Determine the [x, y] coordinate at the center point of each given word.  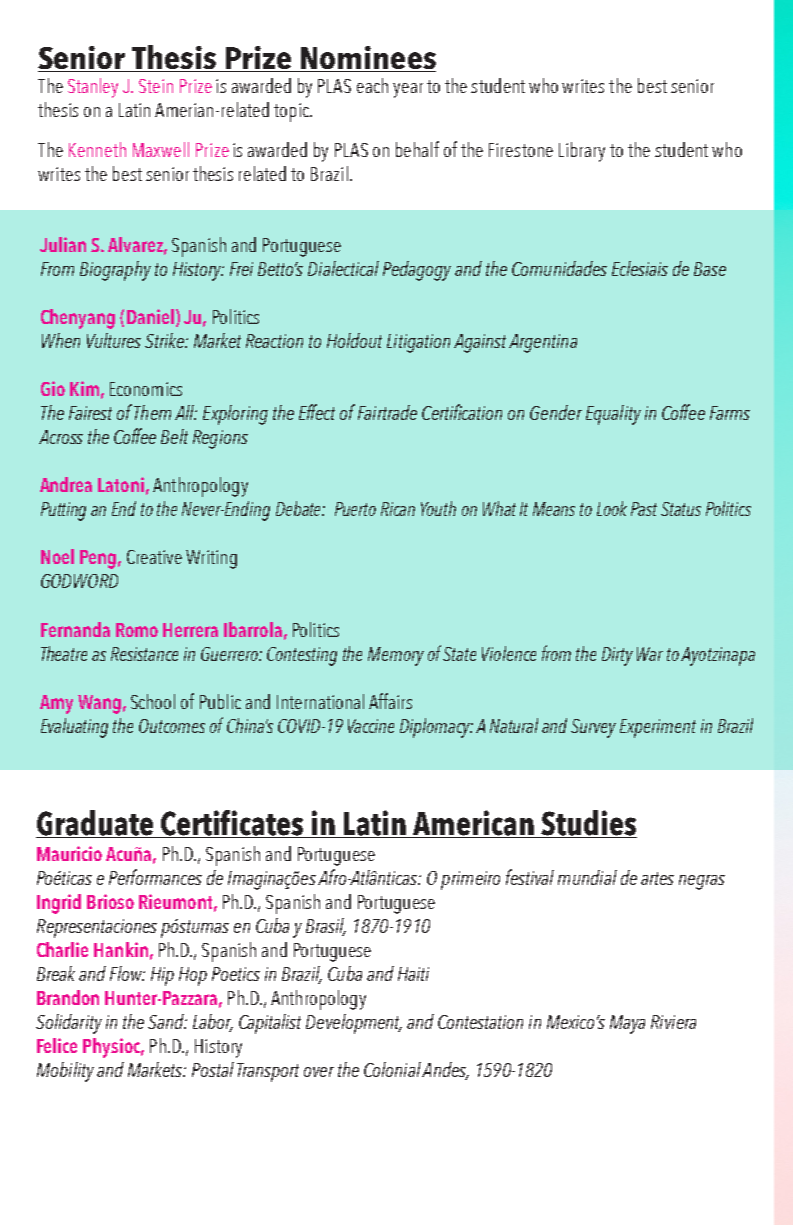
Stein [156, 86]
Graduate [95, 824]
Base [710, 269]
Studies [588, 824]
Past [644, 509]
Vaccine [371, 726]
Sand [167, 1021]
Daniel [150, 316]
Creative [154, 557]
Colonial [392, 1069]
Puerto [355, 509]
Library [582, 152]
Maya [627, 1024]
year [408, 90]
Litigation [418, 343]
